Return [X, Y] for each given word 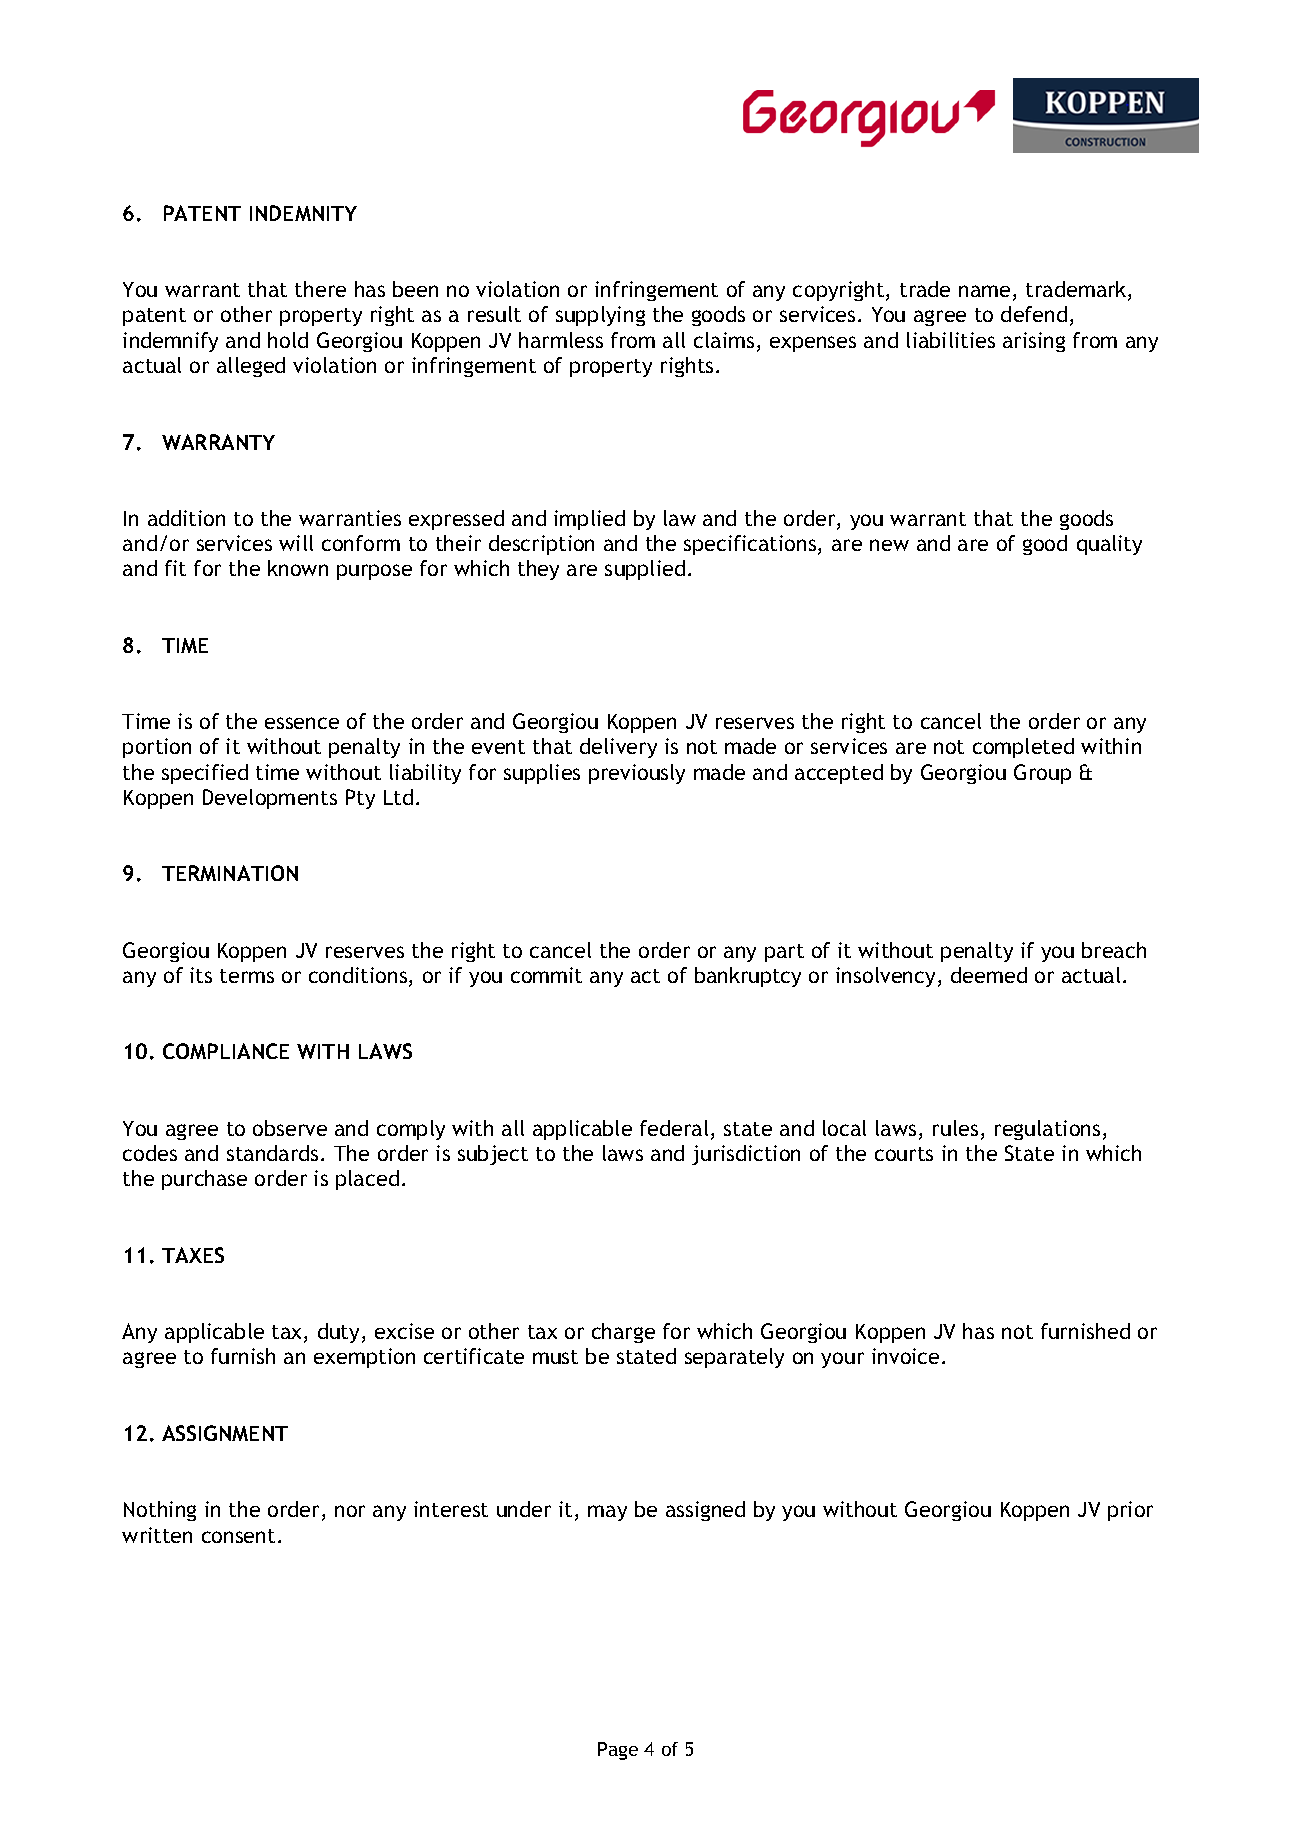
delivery [618, 748]
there [320, 289]
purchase [204, 1180]
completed [1023, 748]
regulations [1047, 1130]
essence [302, 723]
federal [674, 1128]
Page [618, 1751]
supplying [600, 316]
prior [1130, 1511]
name [984, 291]
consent [238, 1536]
